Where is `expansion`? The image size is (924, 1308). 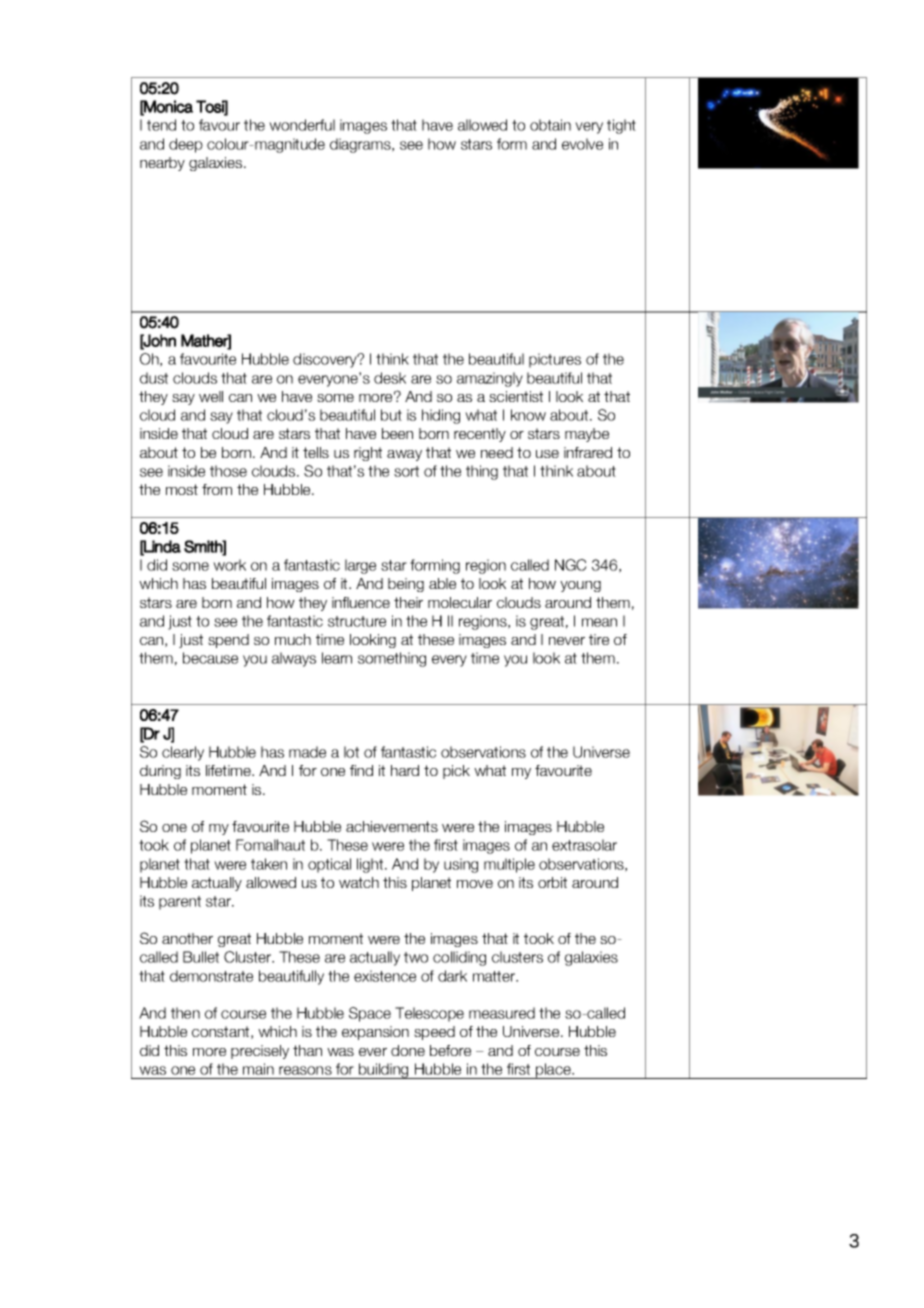
expansion is located at coordinates (375, 1033).
